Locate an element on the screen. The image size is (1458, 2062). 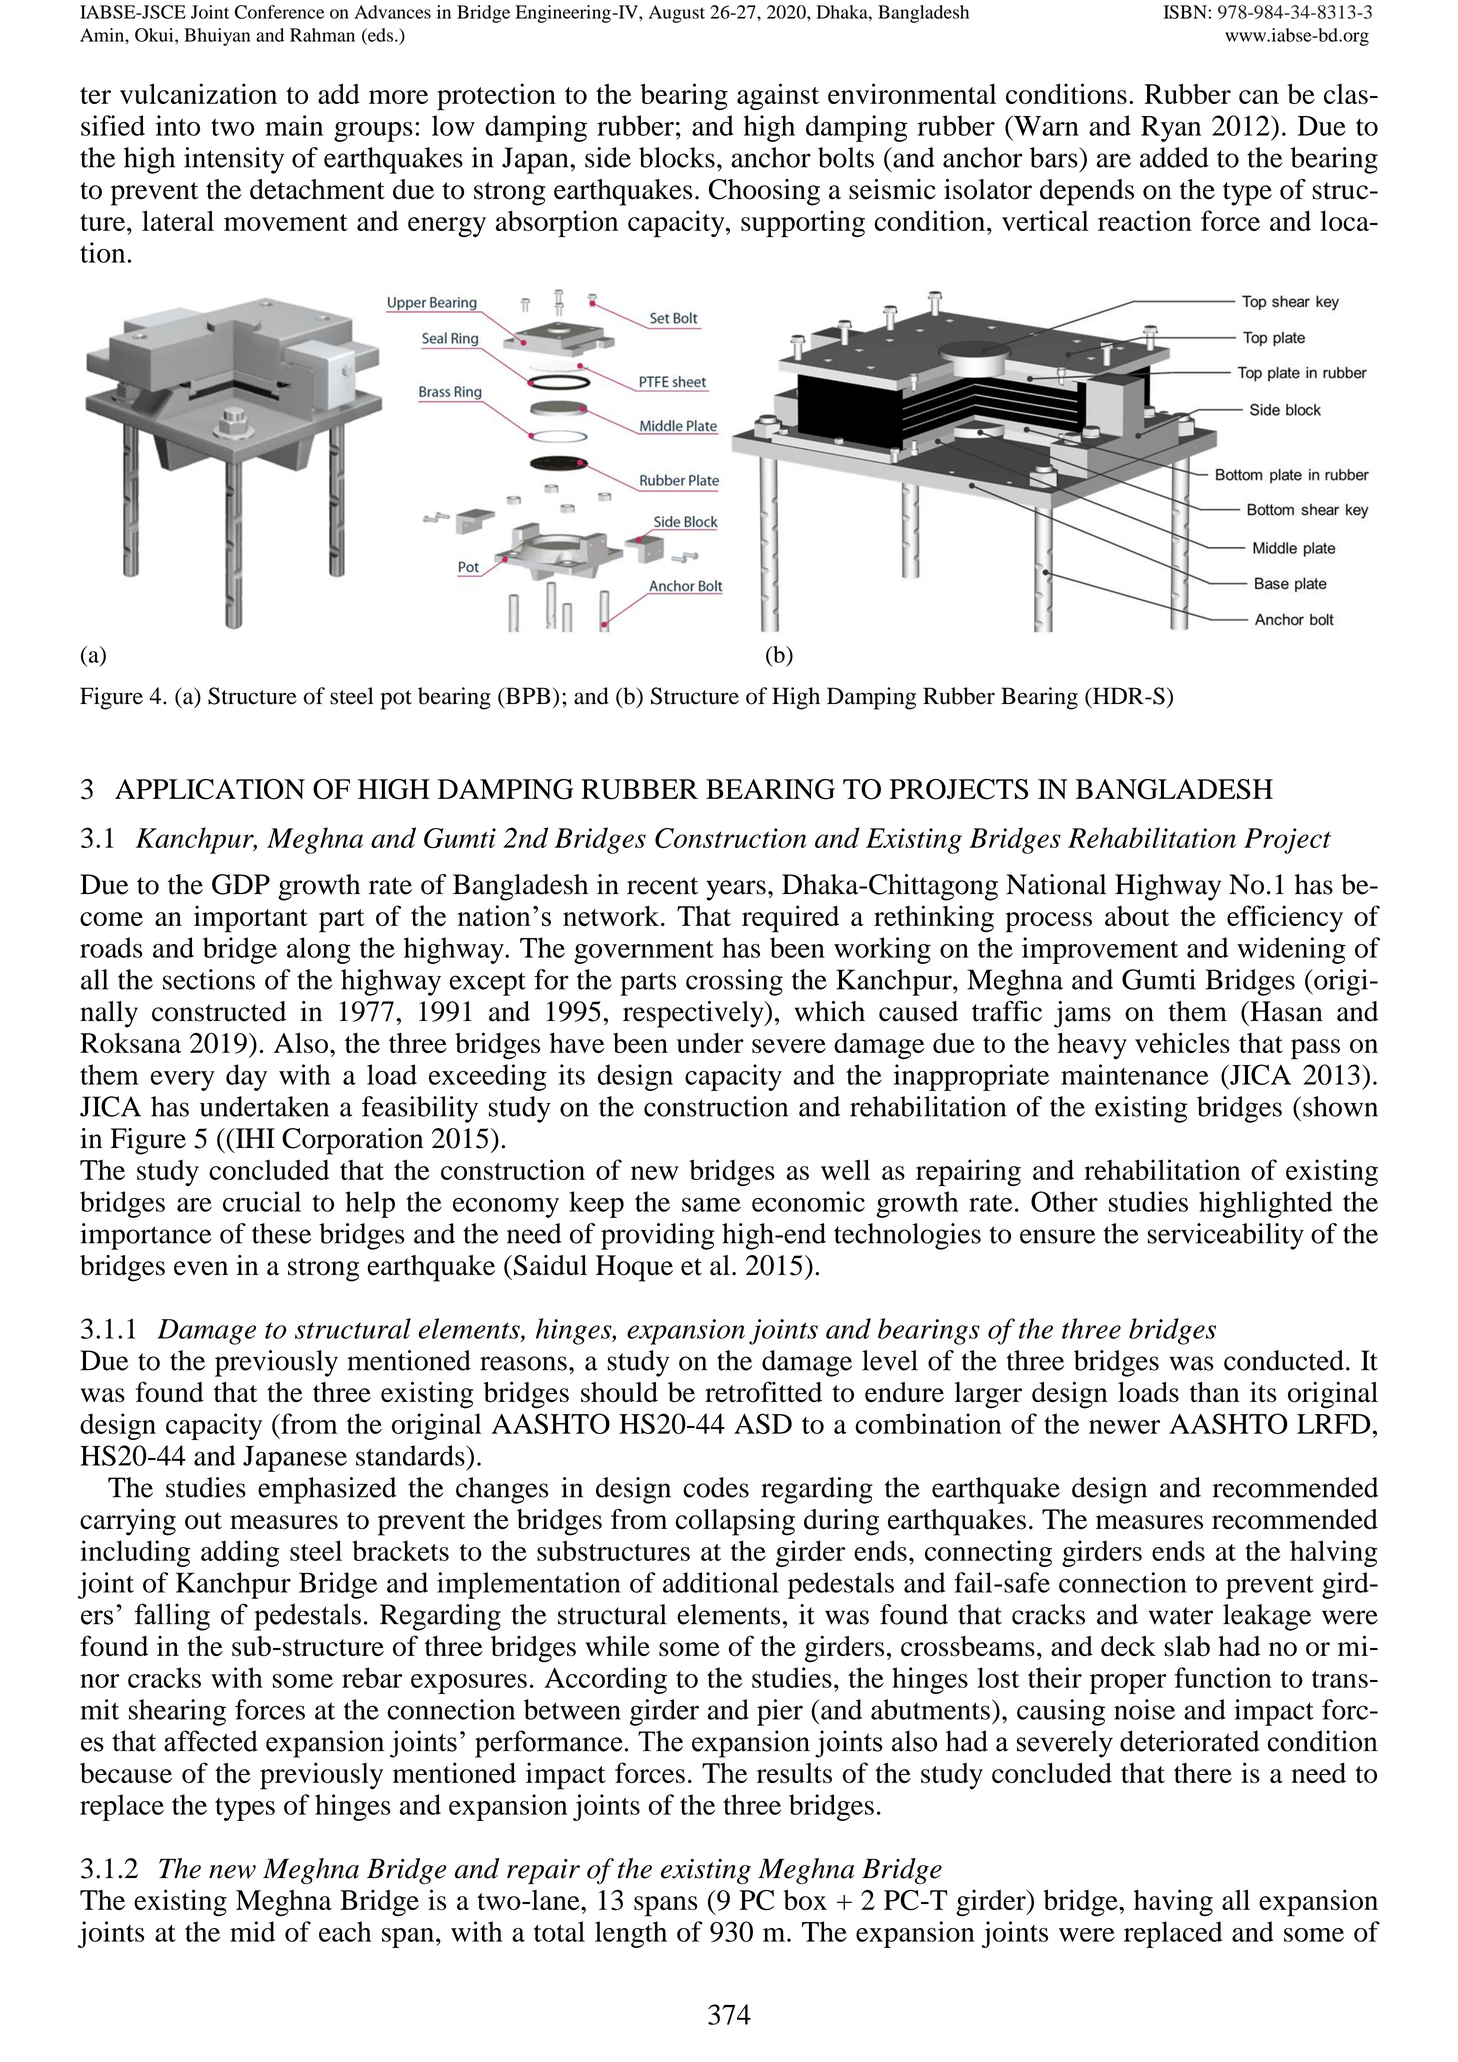
GDP is located at coordinates (241, 884).
